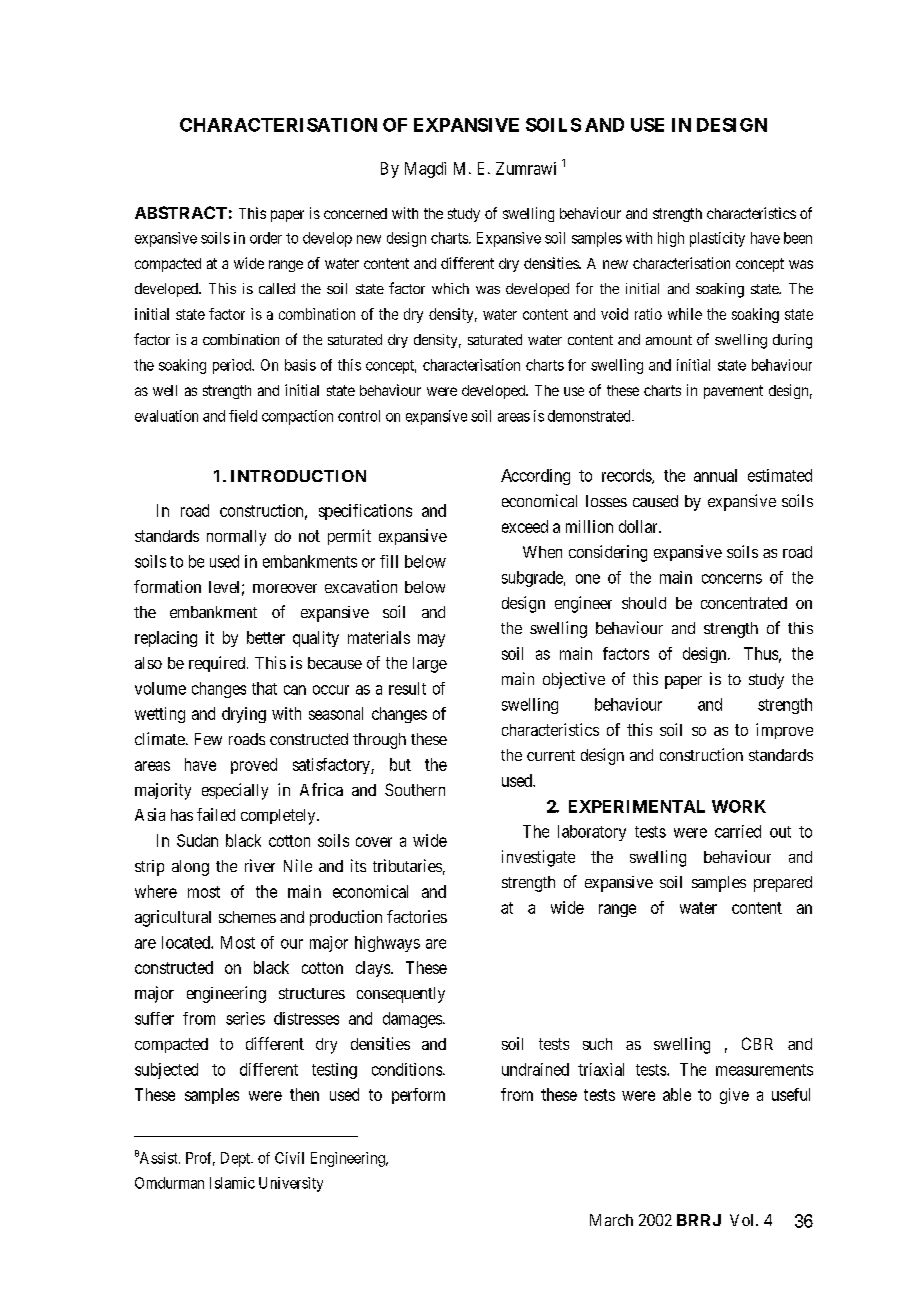 This screenshot has width=924, height=1308. I want to click on which, so click(450, 288).
